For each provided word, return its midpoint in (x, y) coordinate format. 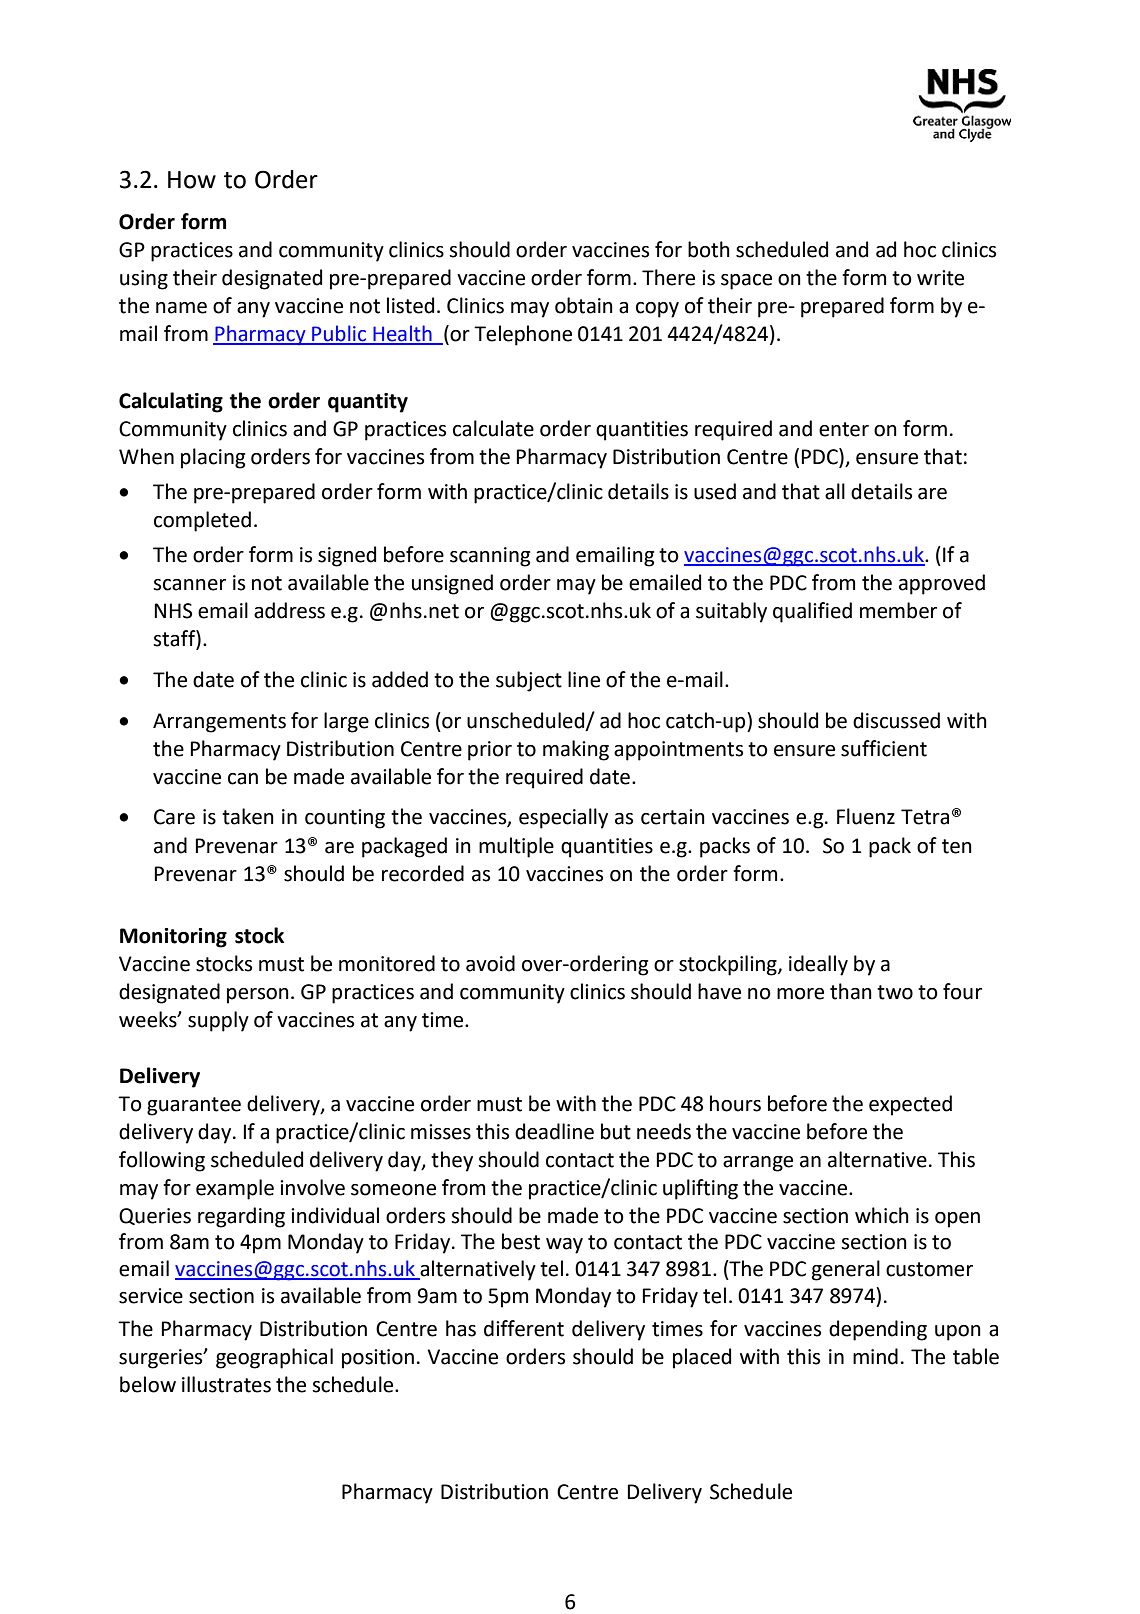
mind (875, 1356)
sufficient (884, 748)
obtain (584, 305)
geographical (274, 1358)
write (940, 278)
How (192, 180)
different (524, 1328)
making (576, 750)
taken (248, 816)
